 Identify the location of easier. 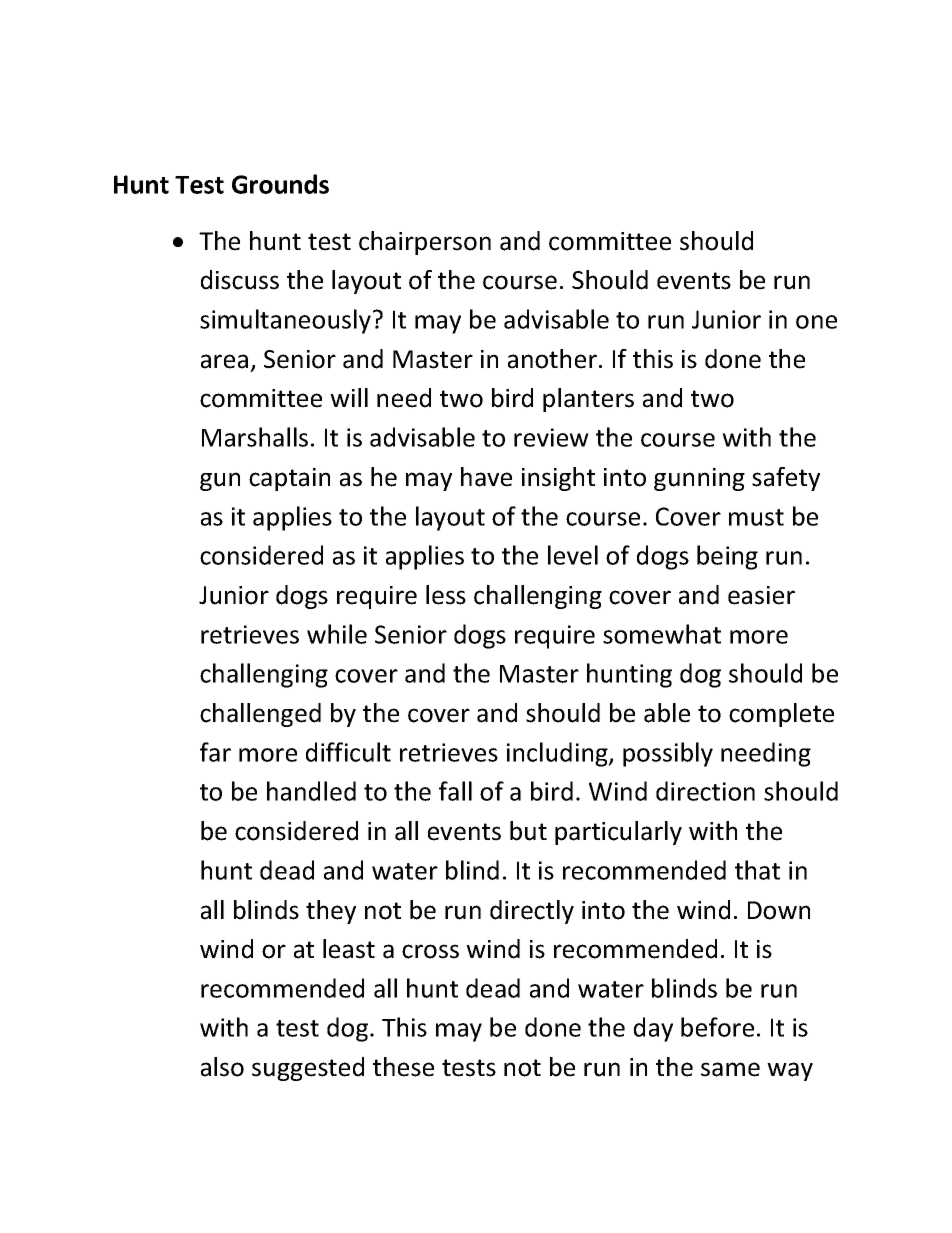
(761, 595).
